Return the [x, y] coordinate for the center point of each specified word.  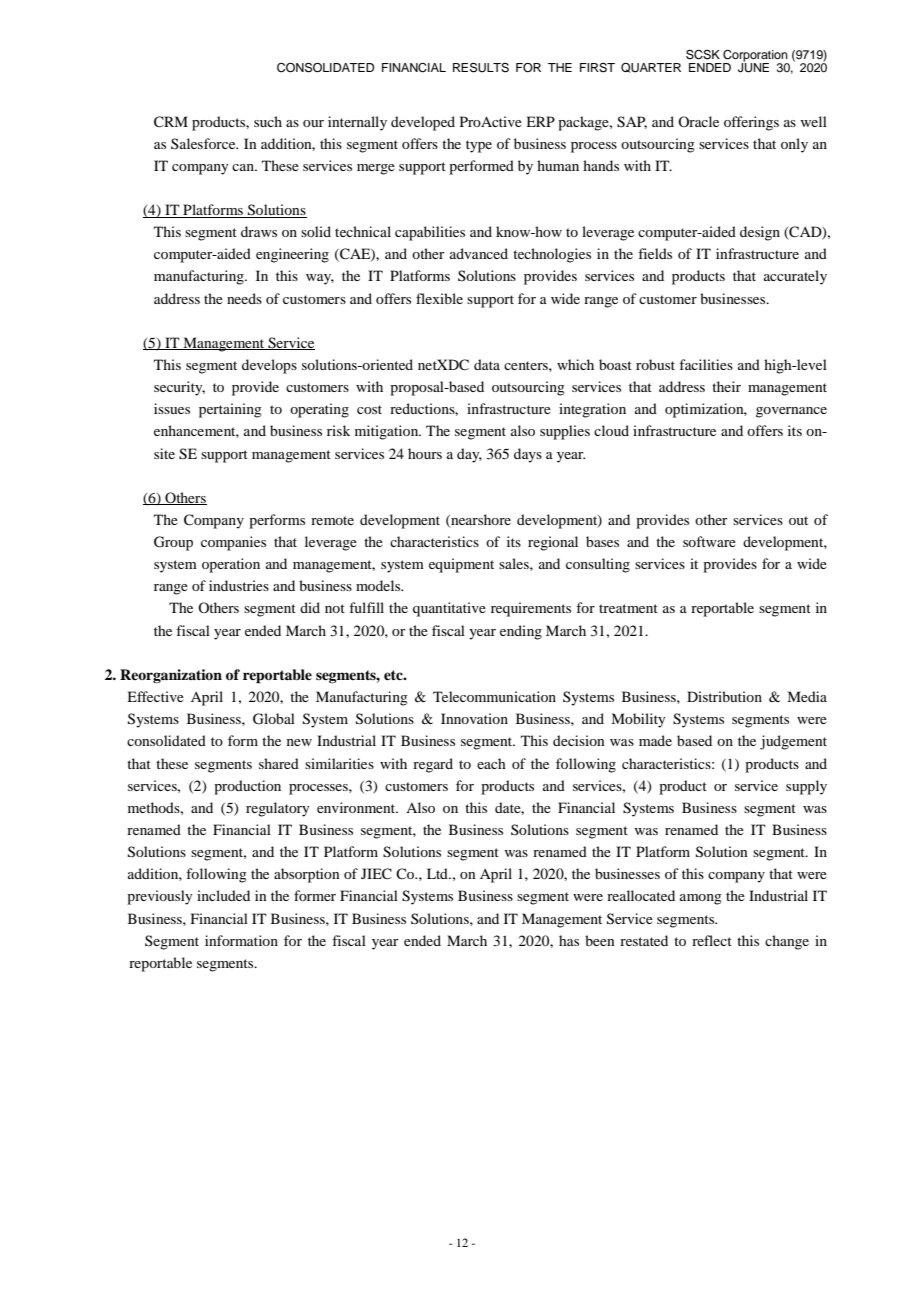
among [701, 899]
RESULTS [481, 68]
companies [233, 543]
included [223, 895]
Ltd [438, 873]
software [709, 541]
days [528, 455]
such [268, 121]
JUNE [753, 67]
